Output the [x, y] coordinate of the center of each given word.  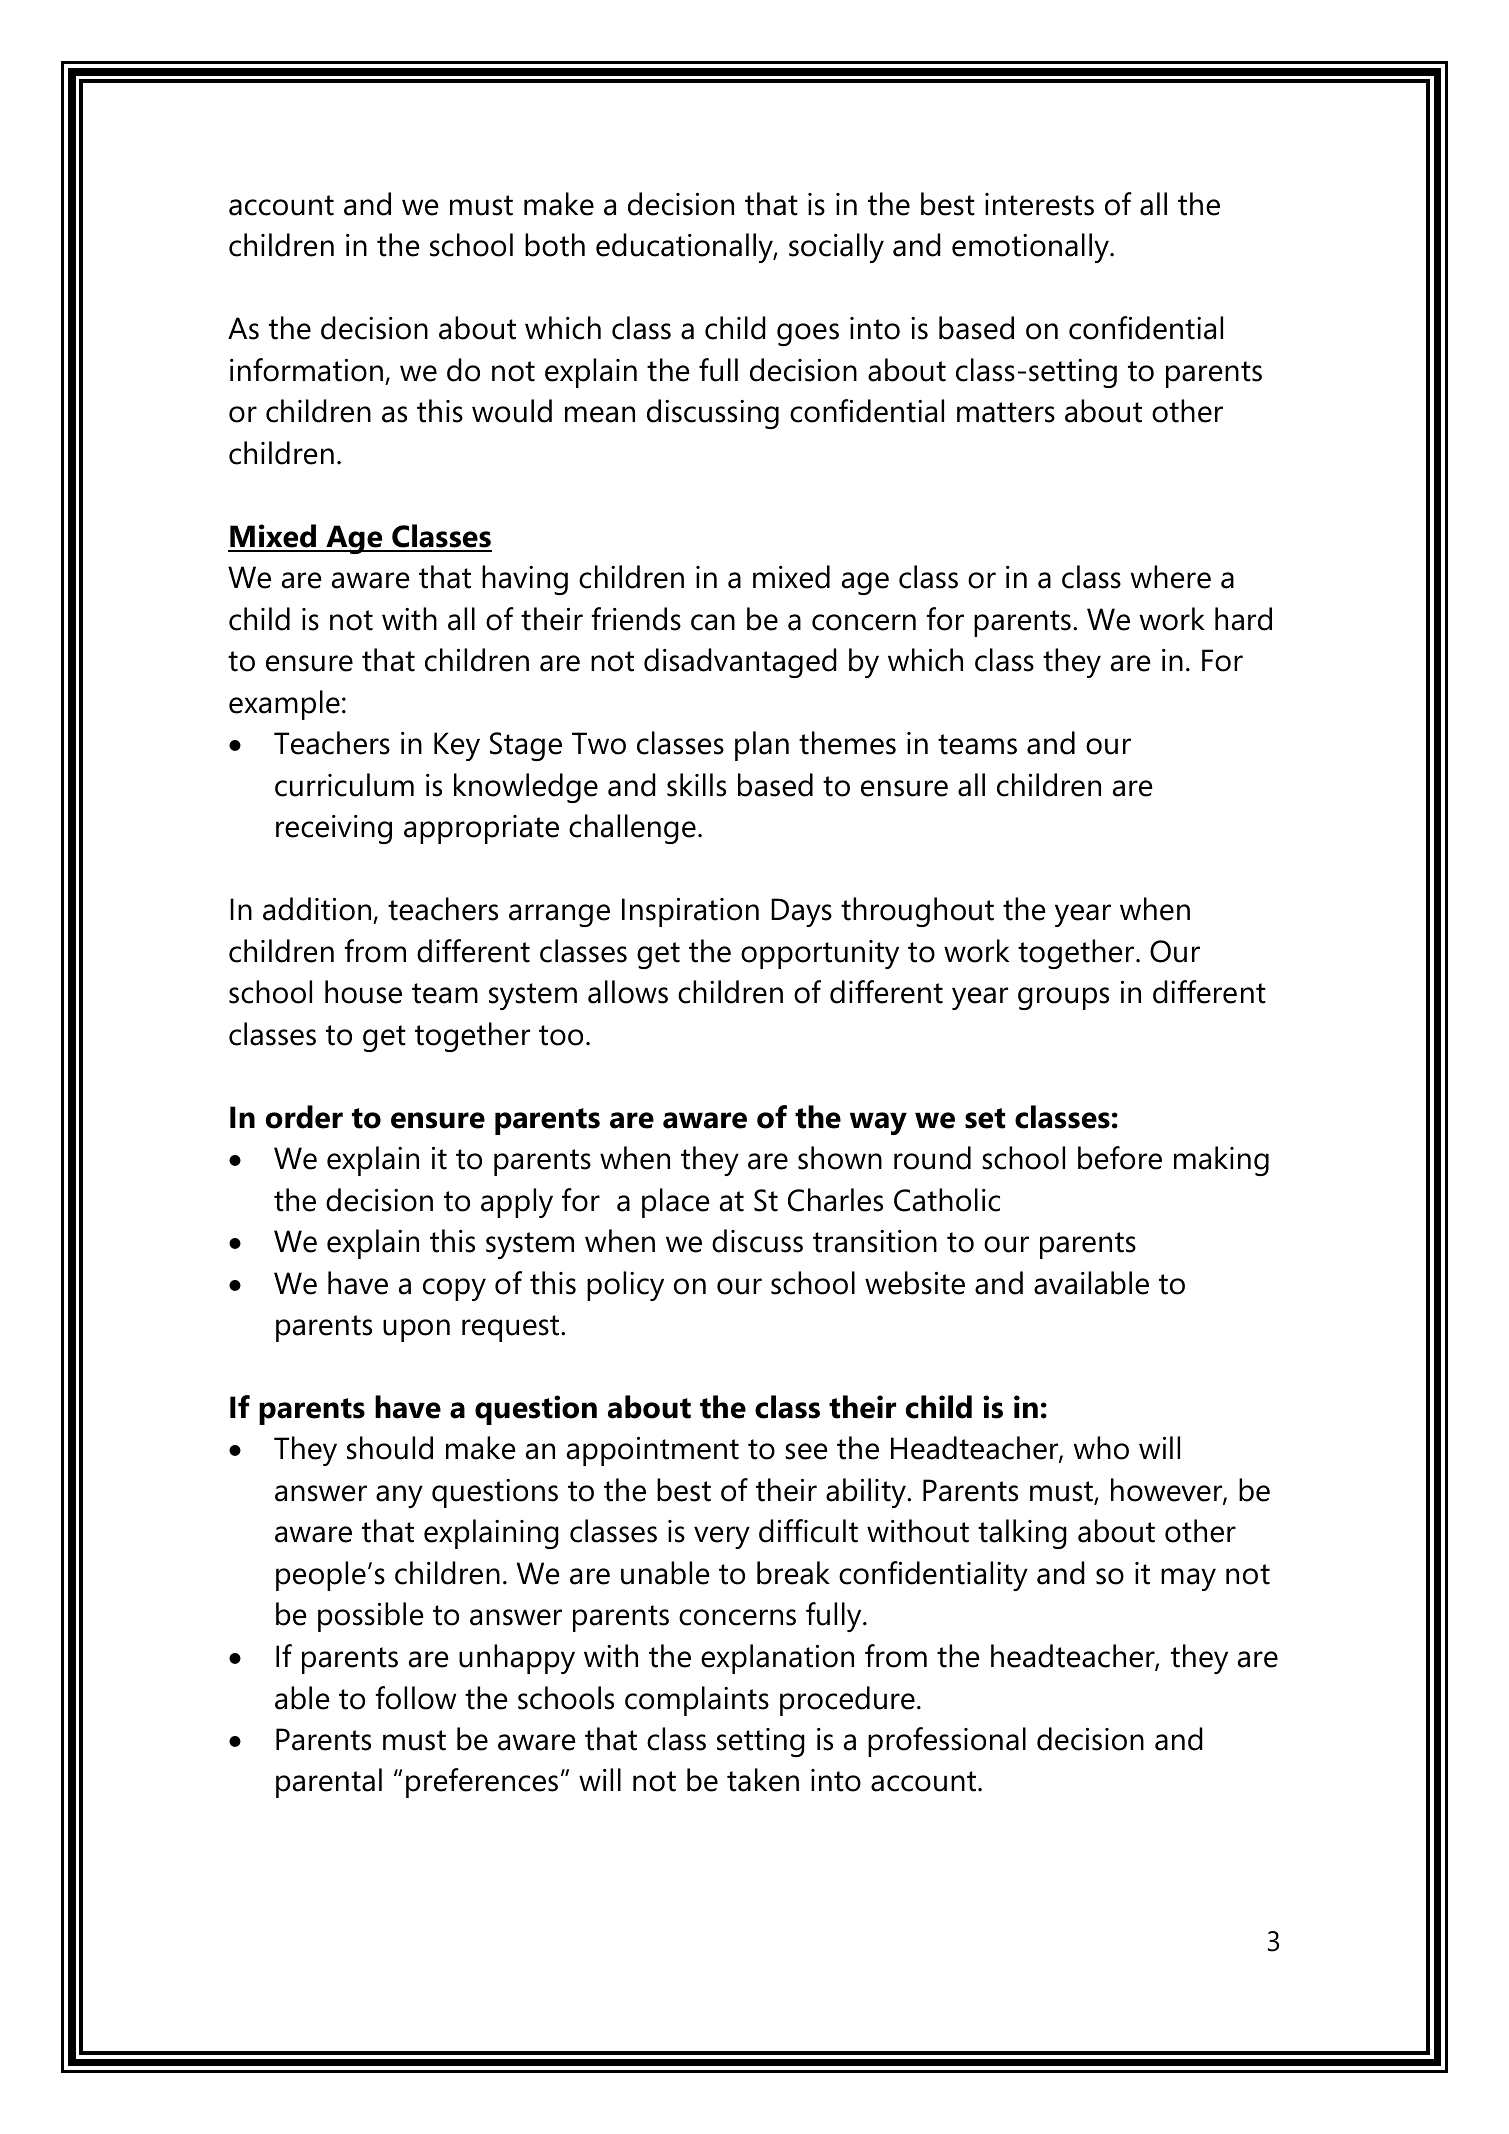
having [525, 580]
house [363, 992]
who [1101, 1448]
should [390, 1448]
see [806, 1451]
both [555, 245]
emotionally [1031, 248]
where [1171, 577]
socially [836, 248]
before [1120, 1158]
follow [415, 1698]
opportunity [820, 954]
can [713, 622]
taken [763, 1780]
